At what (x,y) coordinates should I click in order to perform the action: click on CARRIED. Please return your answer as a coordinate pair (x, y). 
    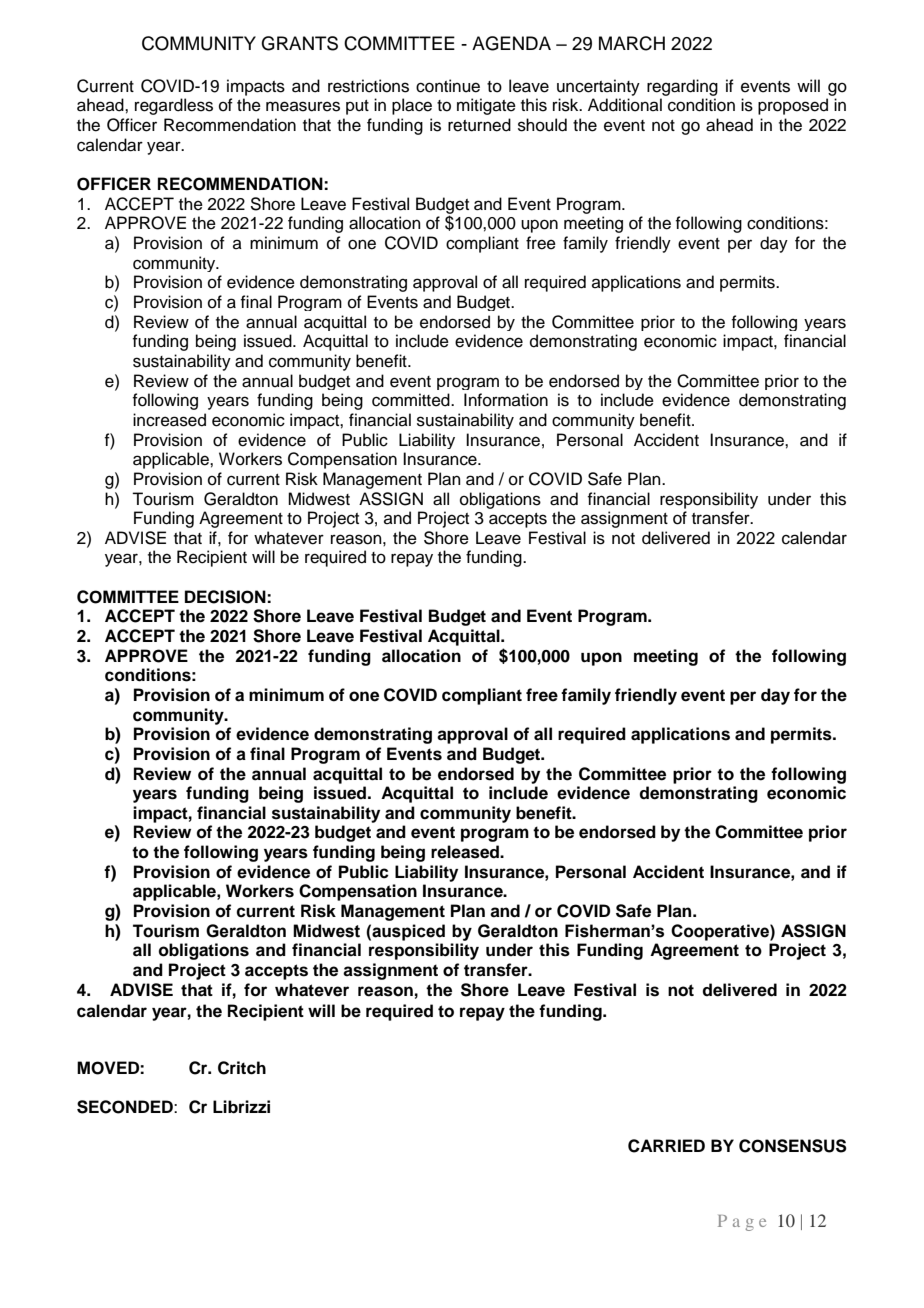
    Looking at the image, I should click on (666, 1146).
